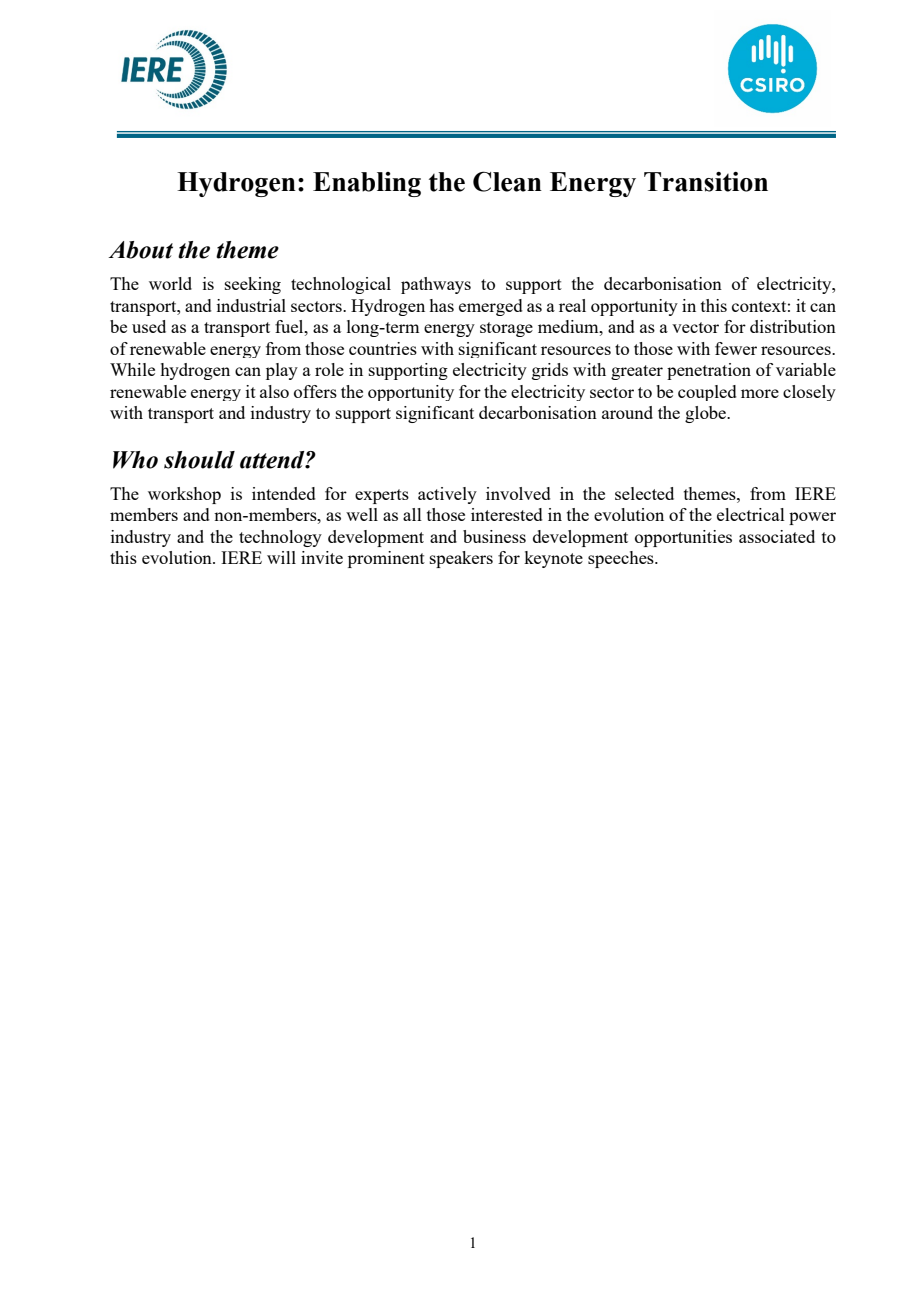  I want to click on opportunities, so click(683, 538).
